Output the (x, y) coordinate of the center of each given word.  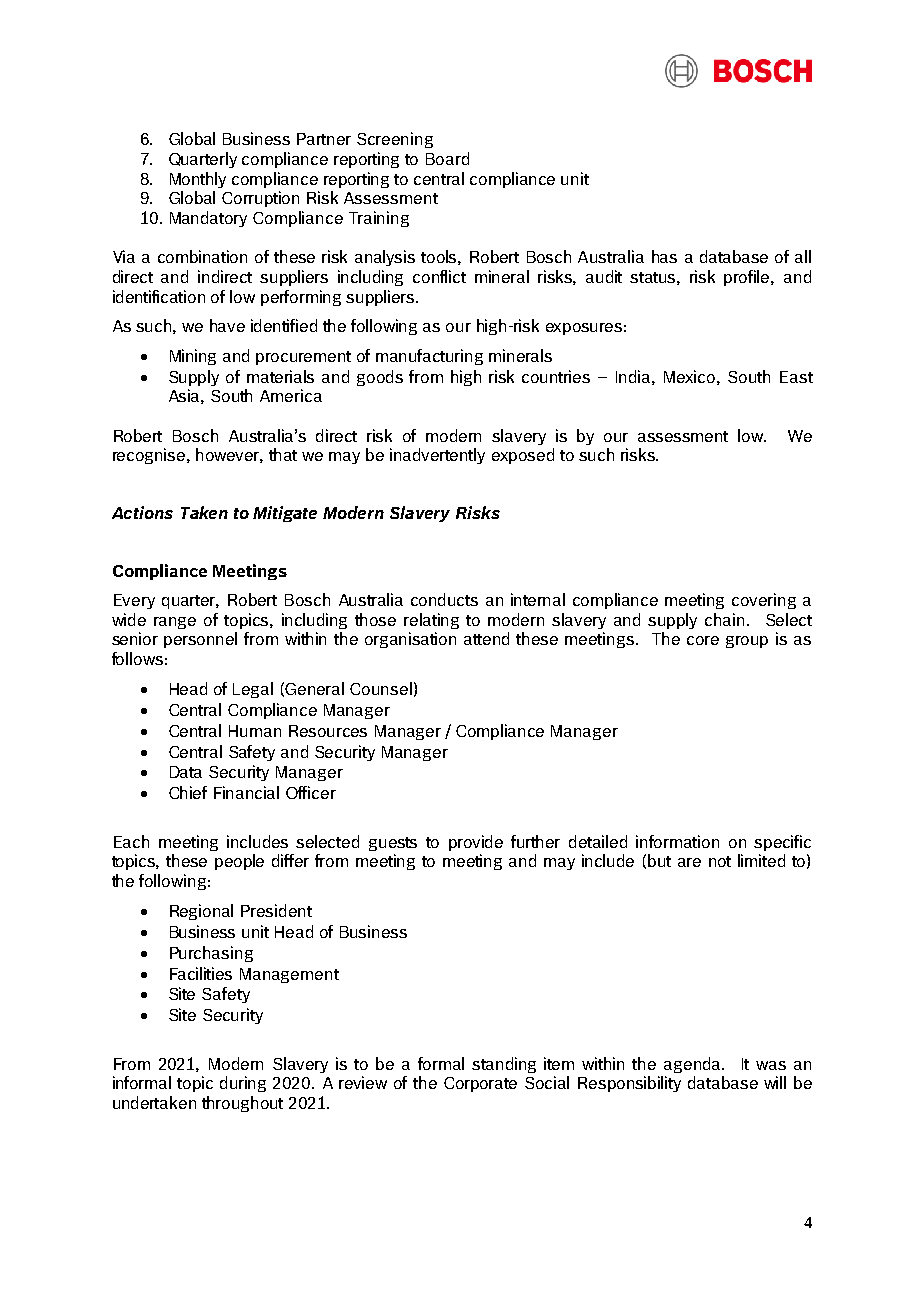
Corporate (480, 1084)
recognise (150, 456)
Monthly (198, 180)
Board (447, 158)
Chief (188, 792)
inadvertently (437, 456)
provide (476, 843)
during (243, 1084)
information (677, 841)
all (803, 256)
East (796, 377)
